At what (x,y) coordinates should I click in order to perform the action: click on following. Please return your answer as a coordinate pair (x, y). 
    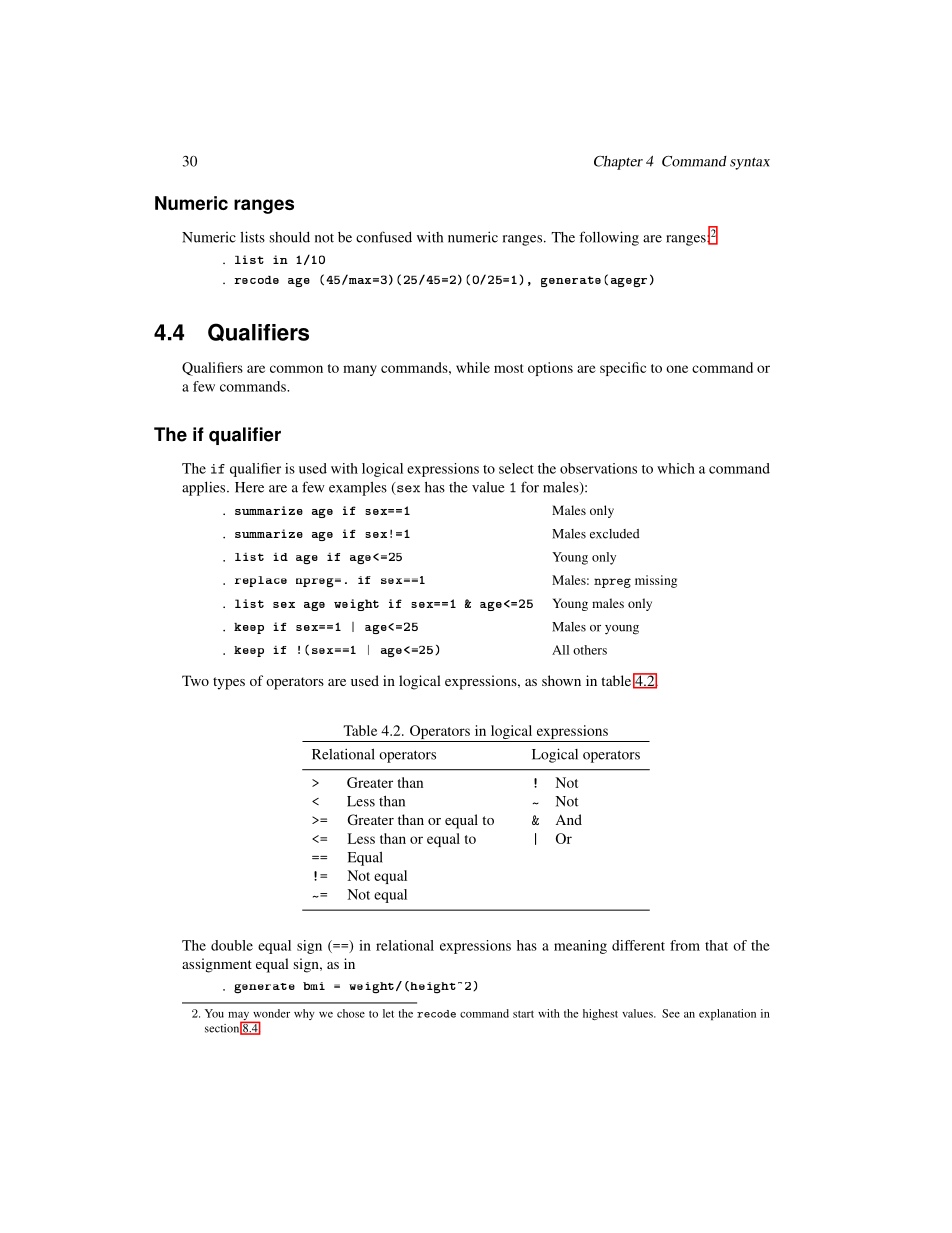
    Looking at the image, I should click on (609, 238).
